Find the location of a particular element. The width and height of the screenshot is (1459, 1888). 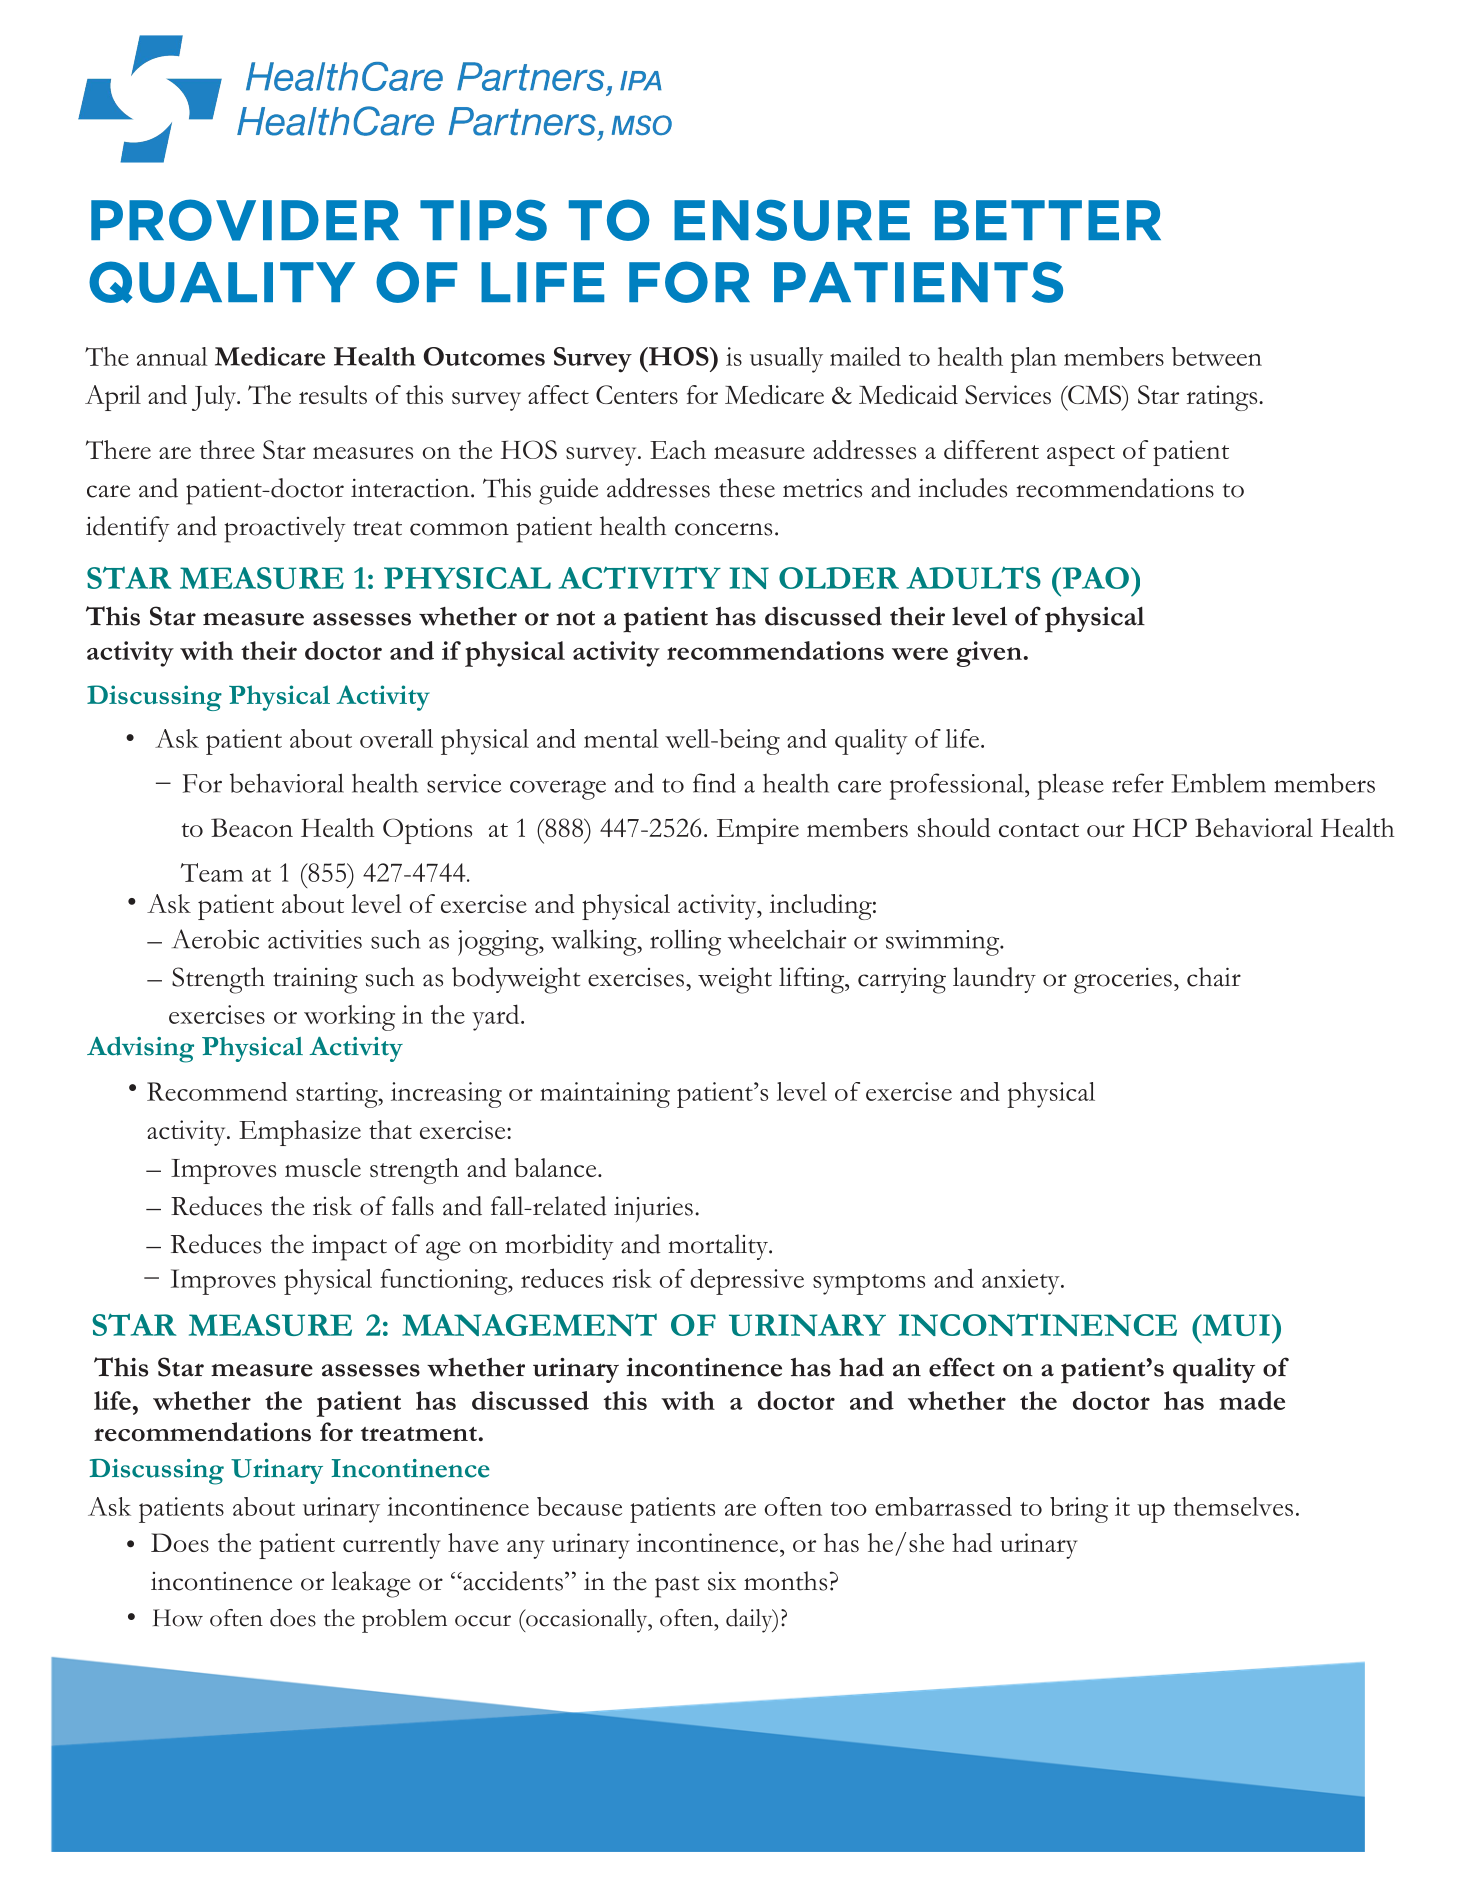

ENSURE is located at coordinates (792, 220).
